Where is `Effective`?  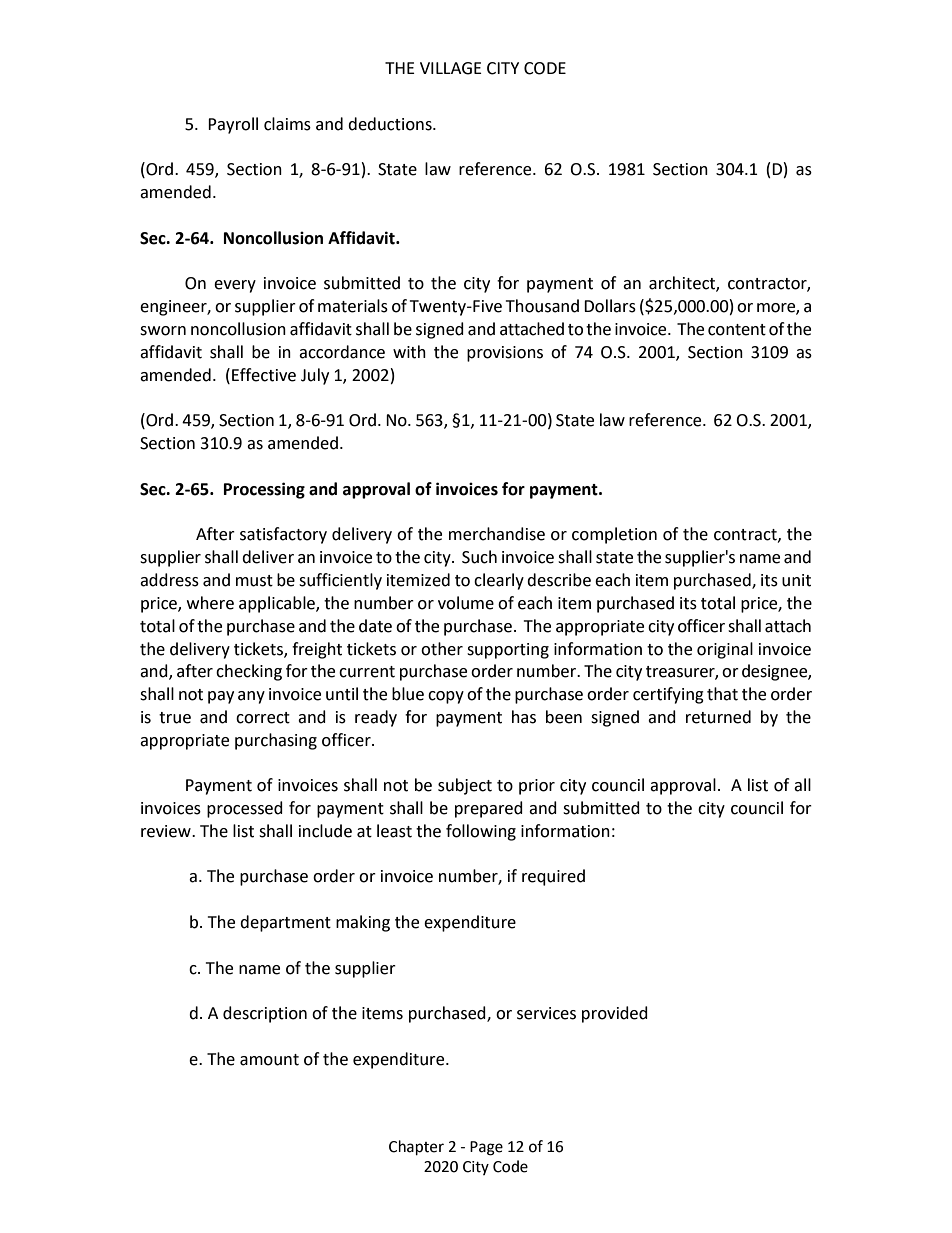 Effective is located at coordinates (264, 375).
